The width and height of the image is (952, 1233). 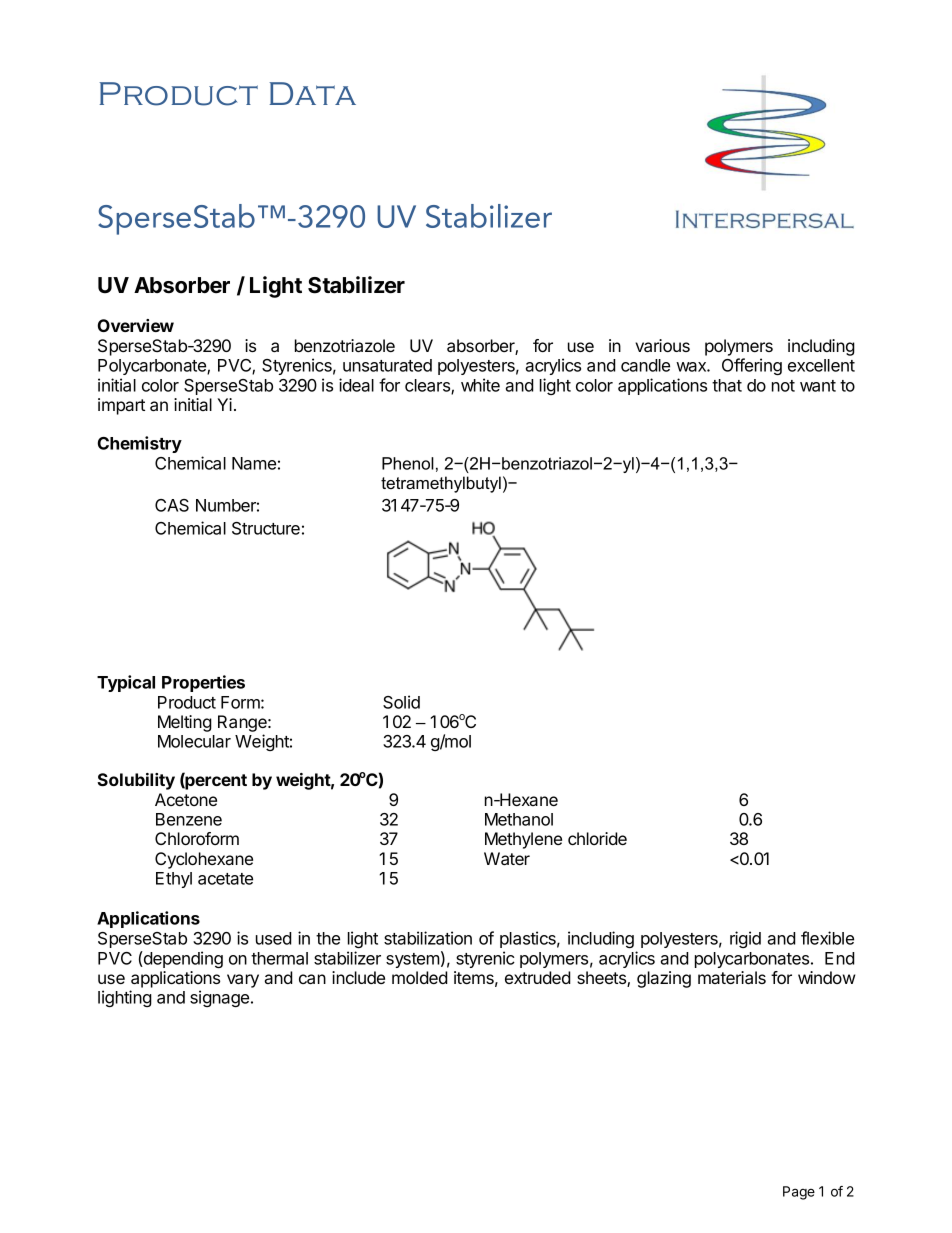 What do you see at coordinates (401, 702) in the image?
I see `Solid` at bounding box center [401, 702].
